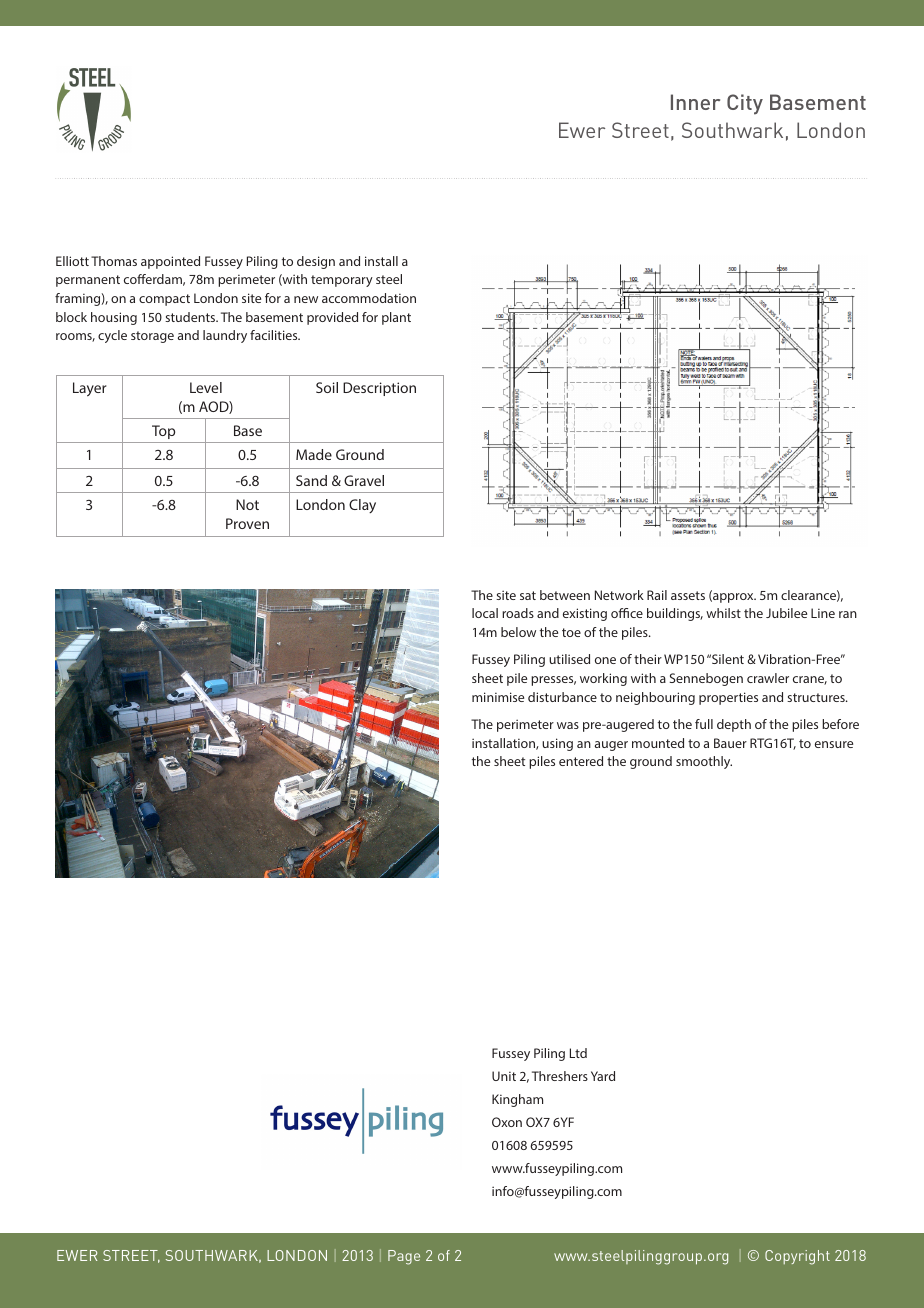  I want to click on minimise, so click(498, 697).
